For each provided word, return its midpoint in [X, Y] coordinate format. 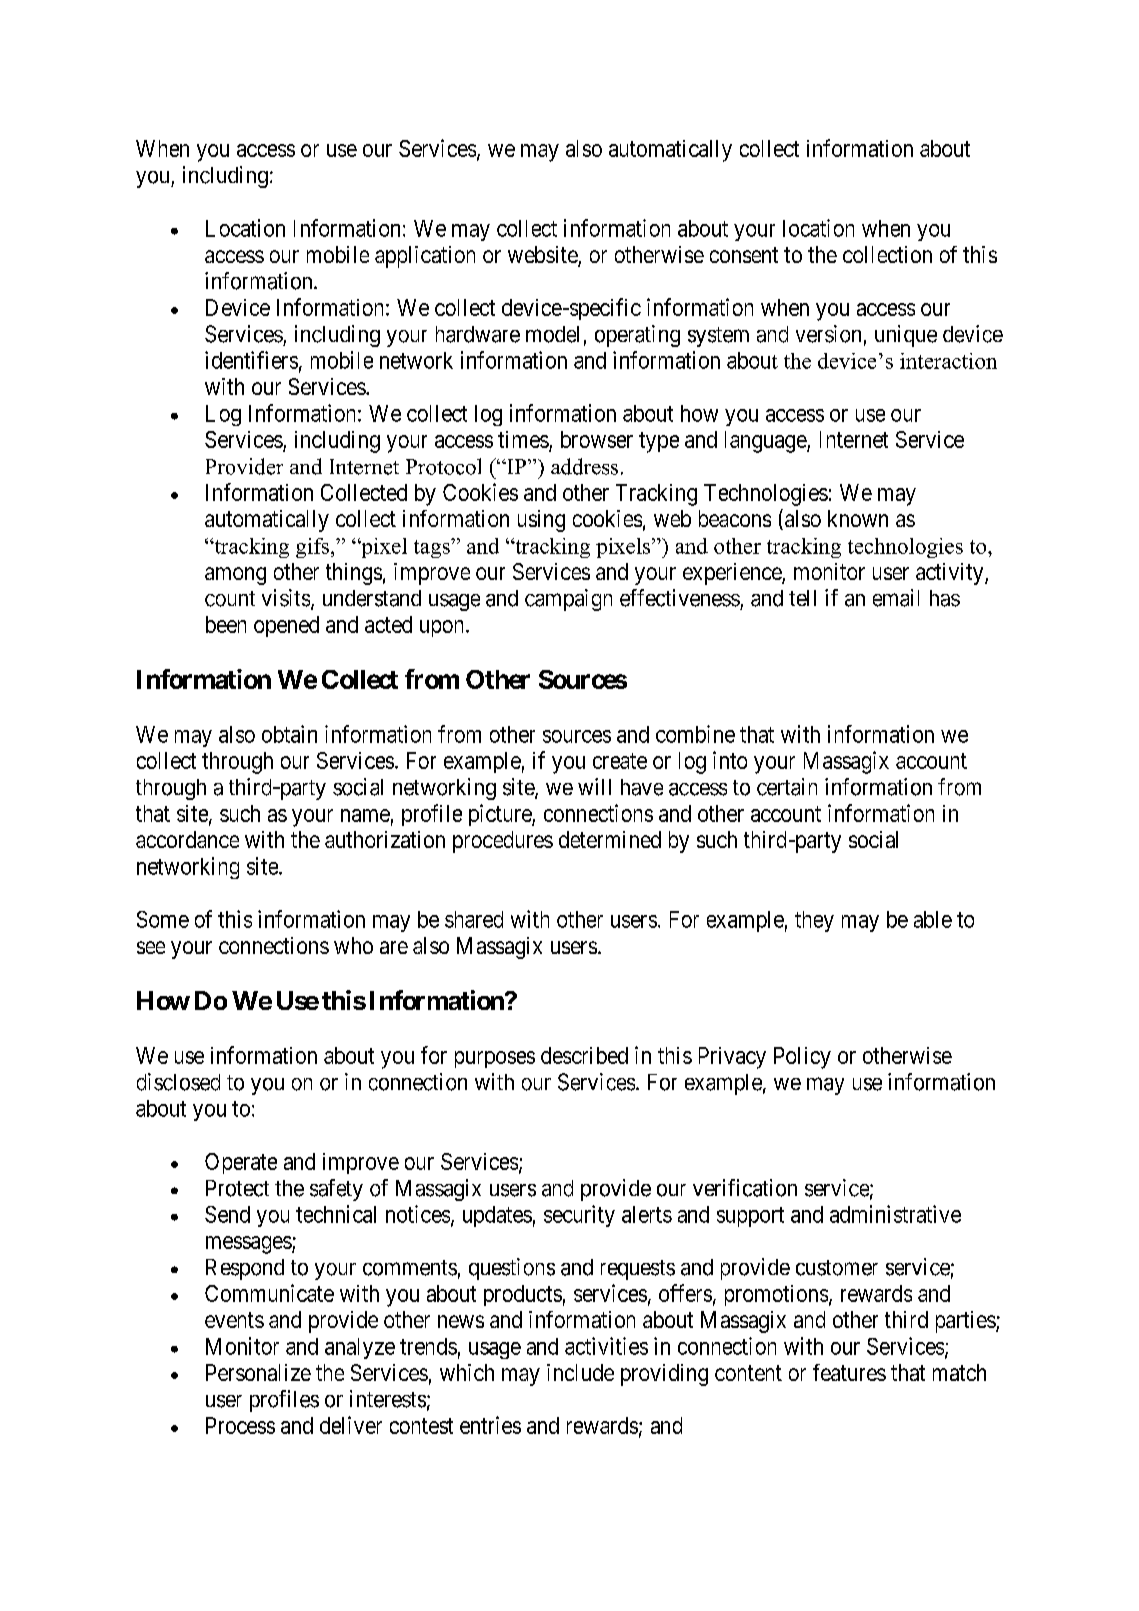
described [584, 1055]
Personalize [258, 1372]
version [828, 334]
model [552, 334]
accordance [187, 839]
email [896, 598]
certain [787, 787]
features [849, 1372]
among [235, 576]
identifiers [251, 360]
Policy [802, 1058]
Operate [241, 1163]
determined [610, 839]
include [580, 1372]
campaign [568, 600]
